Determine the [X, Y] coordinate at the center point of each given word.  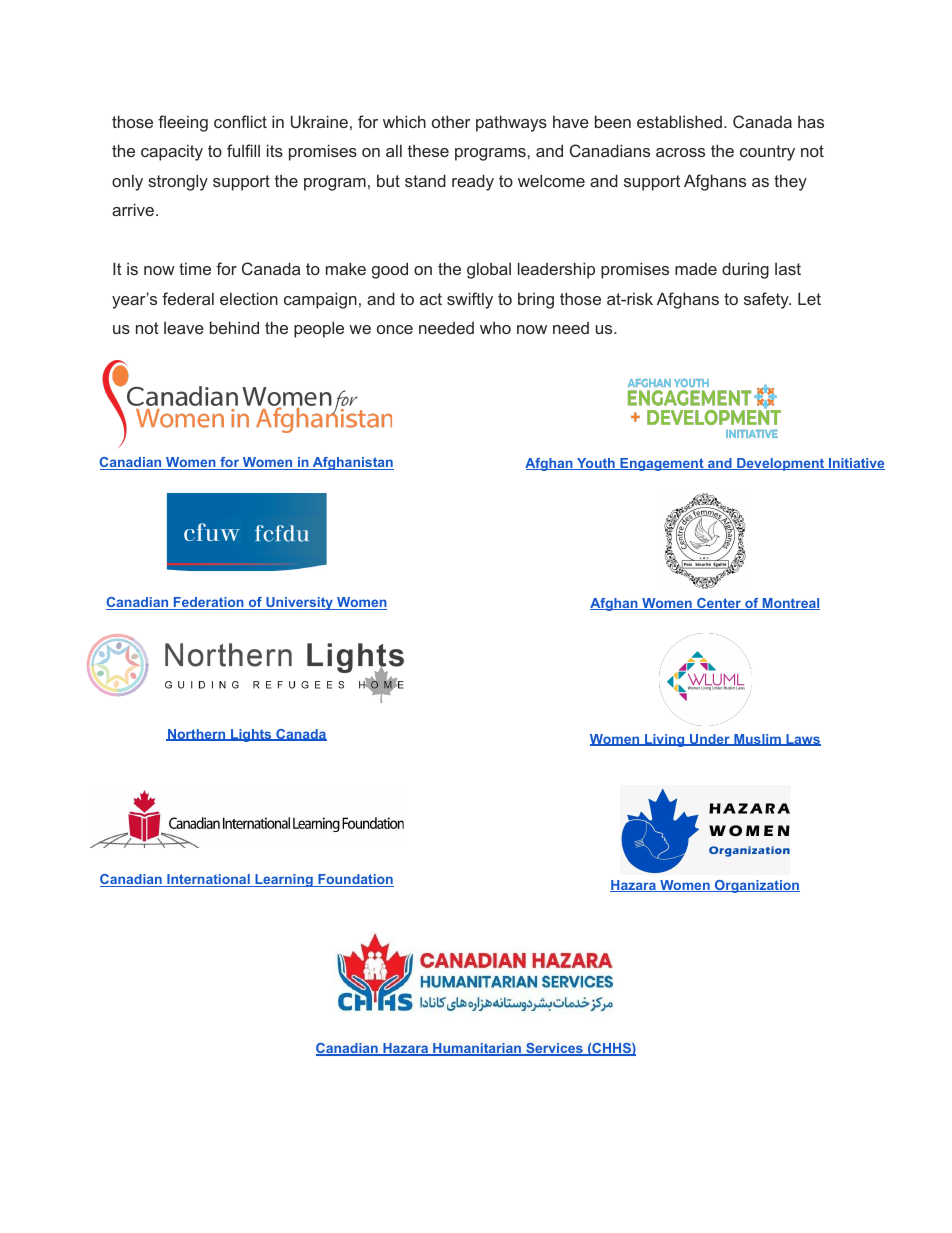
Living [665, 740]
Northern [197, 735]
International [208, 880]
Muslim [757, 740]
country [767, 153]
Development [780, 464]
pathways [511, 123]
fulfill [243, 150]
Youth [596, 464]
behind [234, 327]
